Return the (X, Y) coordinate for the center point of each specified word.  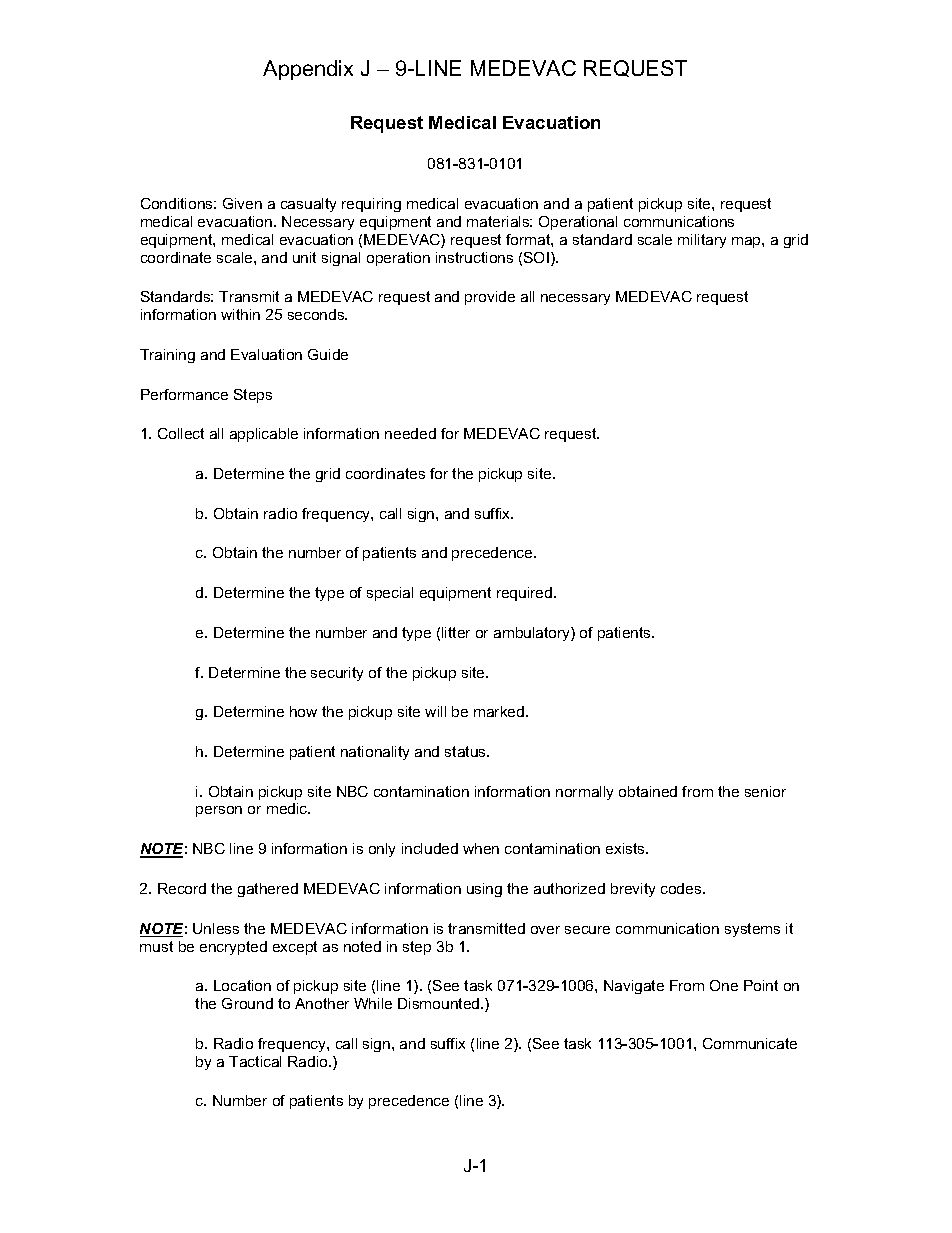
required (524, 594)
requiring (371, 205)
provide (490, 298)
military (702, 241)
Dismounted (440, 1003)
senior (765, 791)
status (466, 751)
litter (456, 632)
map (747, 242)
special (390, 594)
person (219, 811)
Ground (247, 1003)
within (240, 314)
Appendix (308, 70)
